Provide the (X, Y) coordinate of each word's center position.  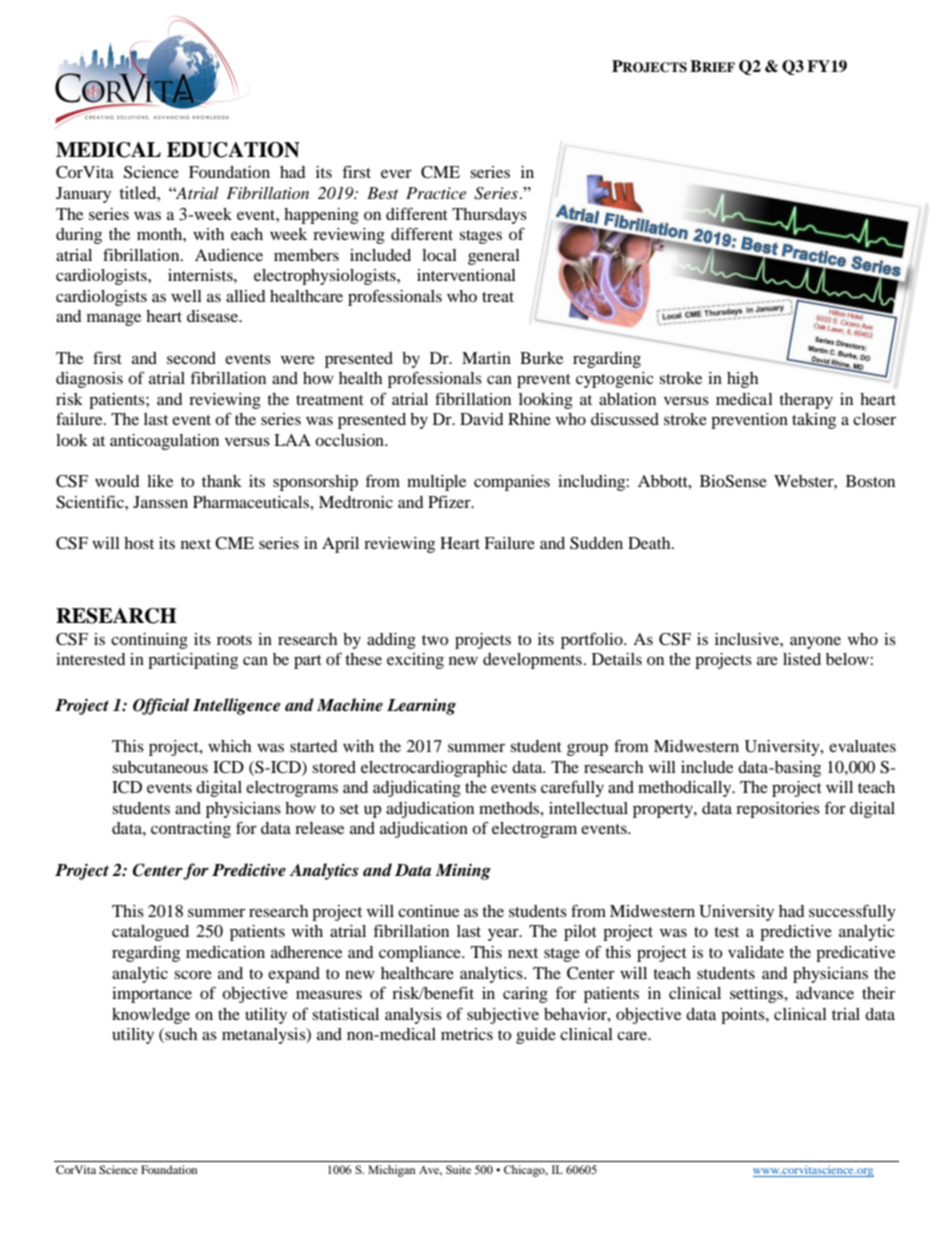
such (180, 1035)
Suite (458, 1169)
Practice (436, 193)
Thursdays (489, 216)
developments (532, 661)
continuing (149, 641)
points (744, 1016)
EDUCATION (233, 150)
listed (802, 659)
